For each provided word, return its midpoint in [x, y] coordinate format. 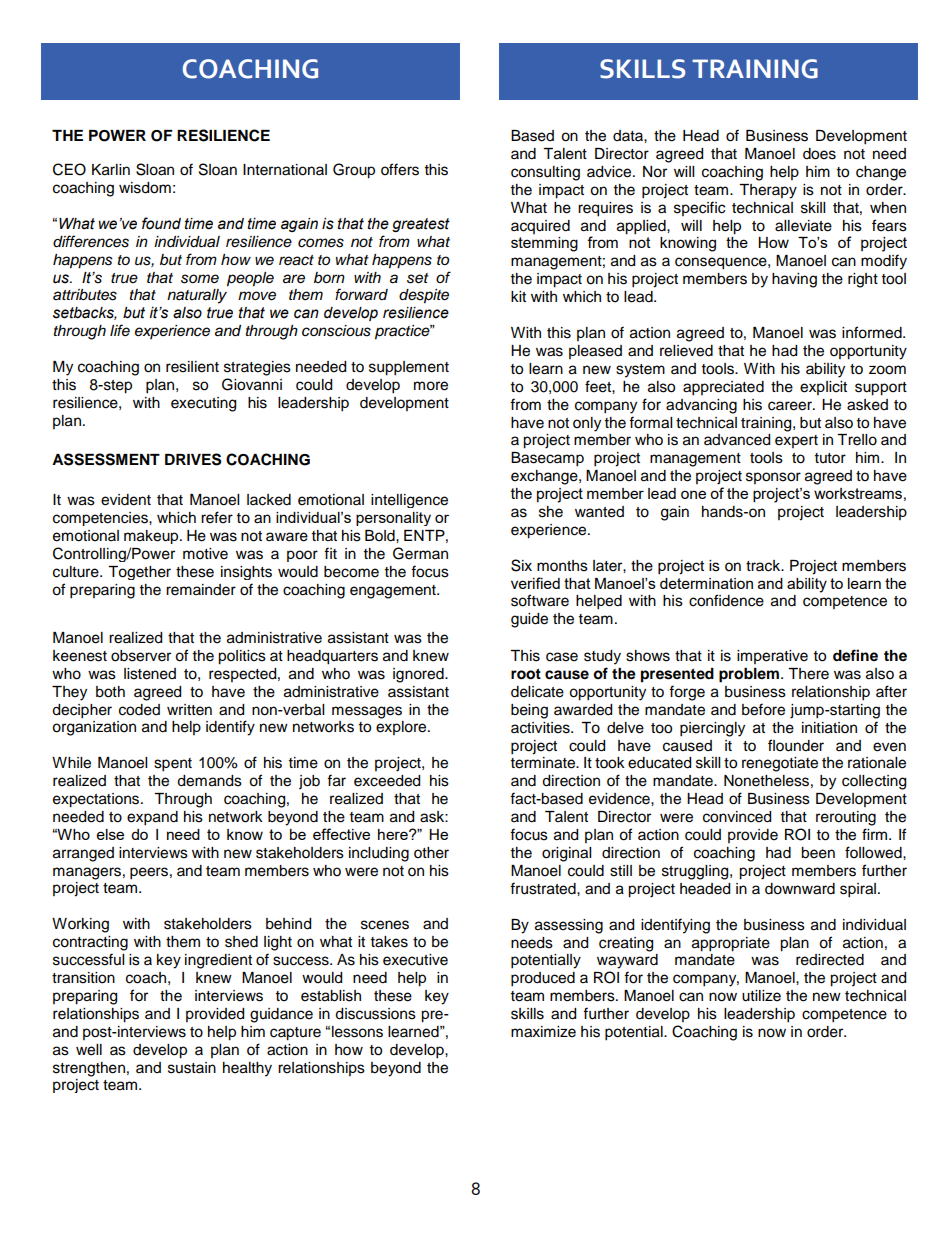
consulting [545, 173]
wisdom [145, 188]
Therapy [768, 191]
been [818, 853]
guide [529, 620]
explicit [823, 388]
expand [152, 818]
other [431, 853]
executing [203, 404]
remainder [201, 590]
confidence [726, 600]
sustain [192, 1068]
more [431, 386]
